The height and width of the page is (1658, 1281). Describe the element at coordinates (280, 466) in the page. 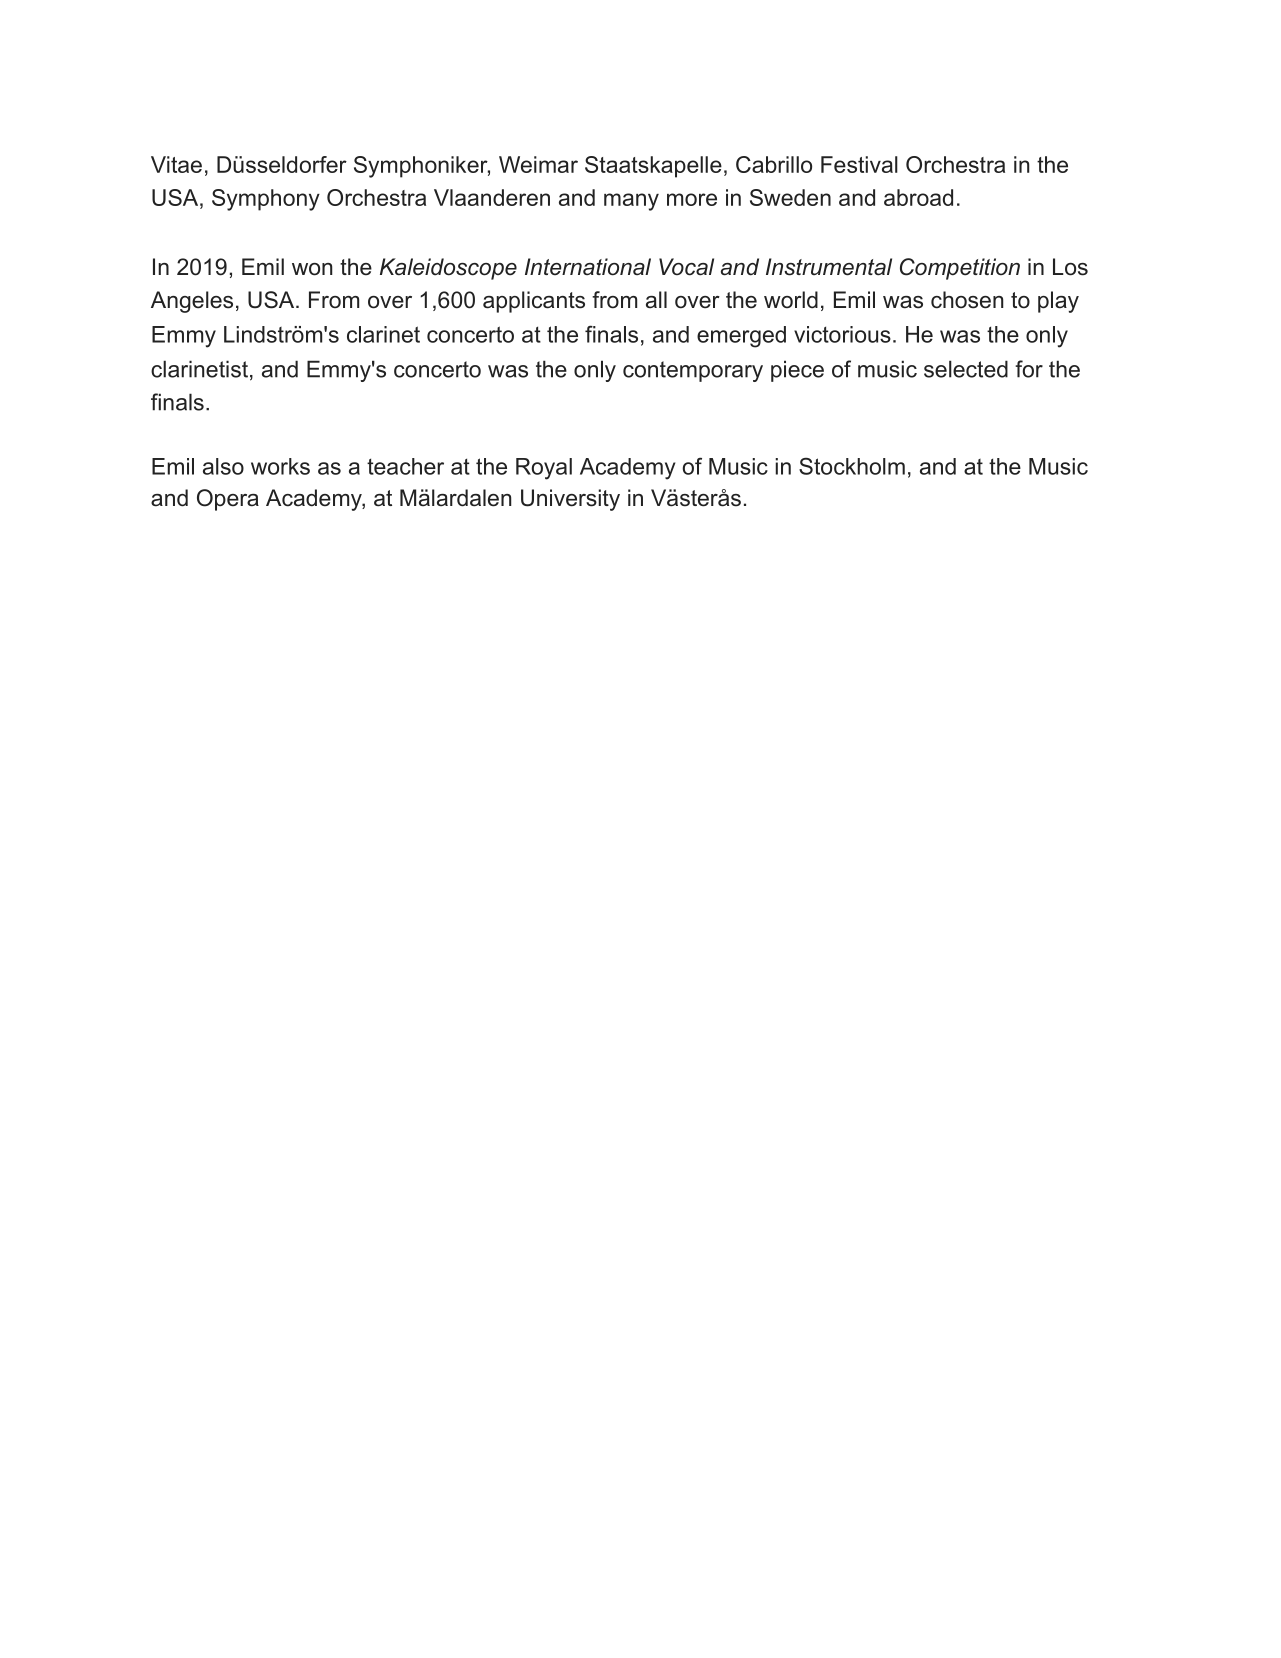

I see `works` at that location.
